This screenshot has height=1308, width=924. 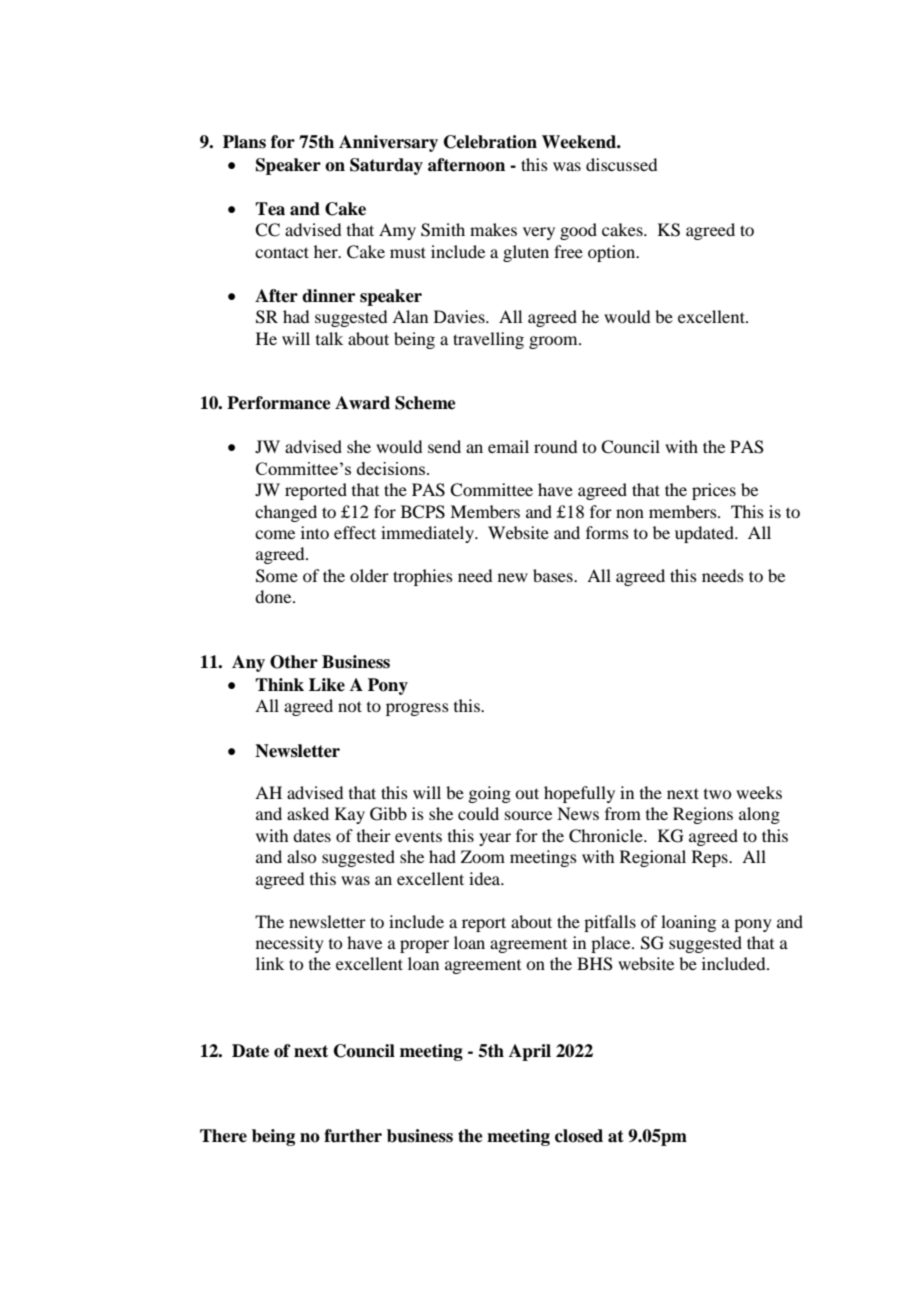 I want to click on two, so click(x=717, y=794).
